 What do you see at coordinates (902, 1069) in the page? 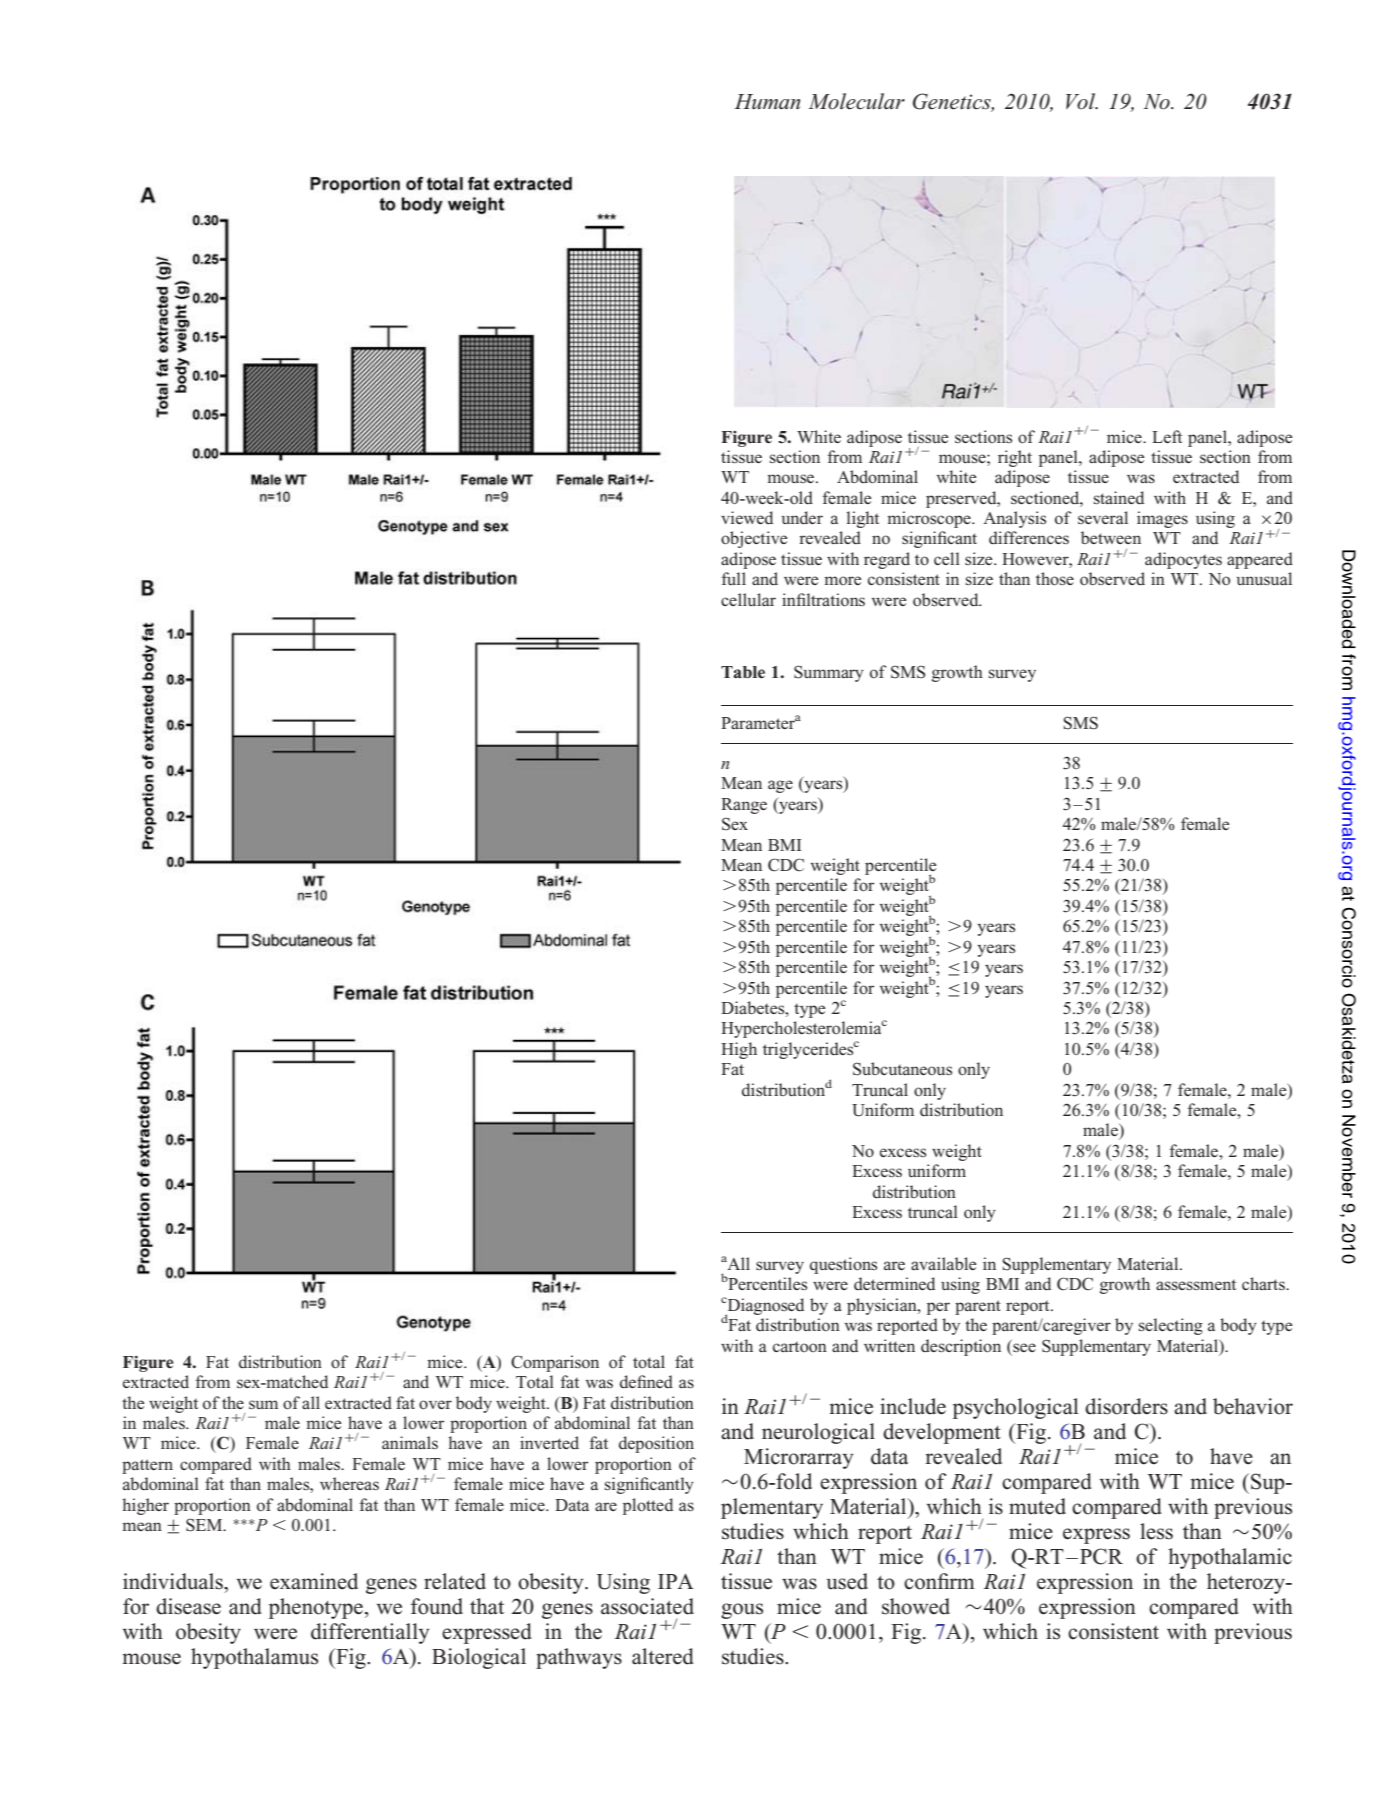
I see `Subcutaneous` at bounding box center [902, 1069].
